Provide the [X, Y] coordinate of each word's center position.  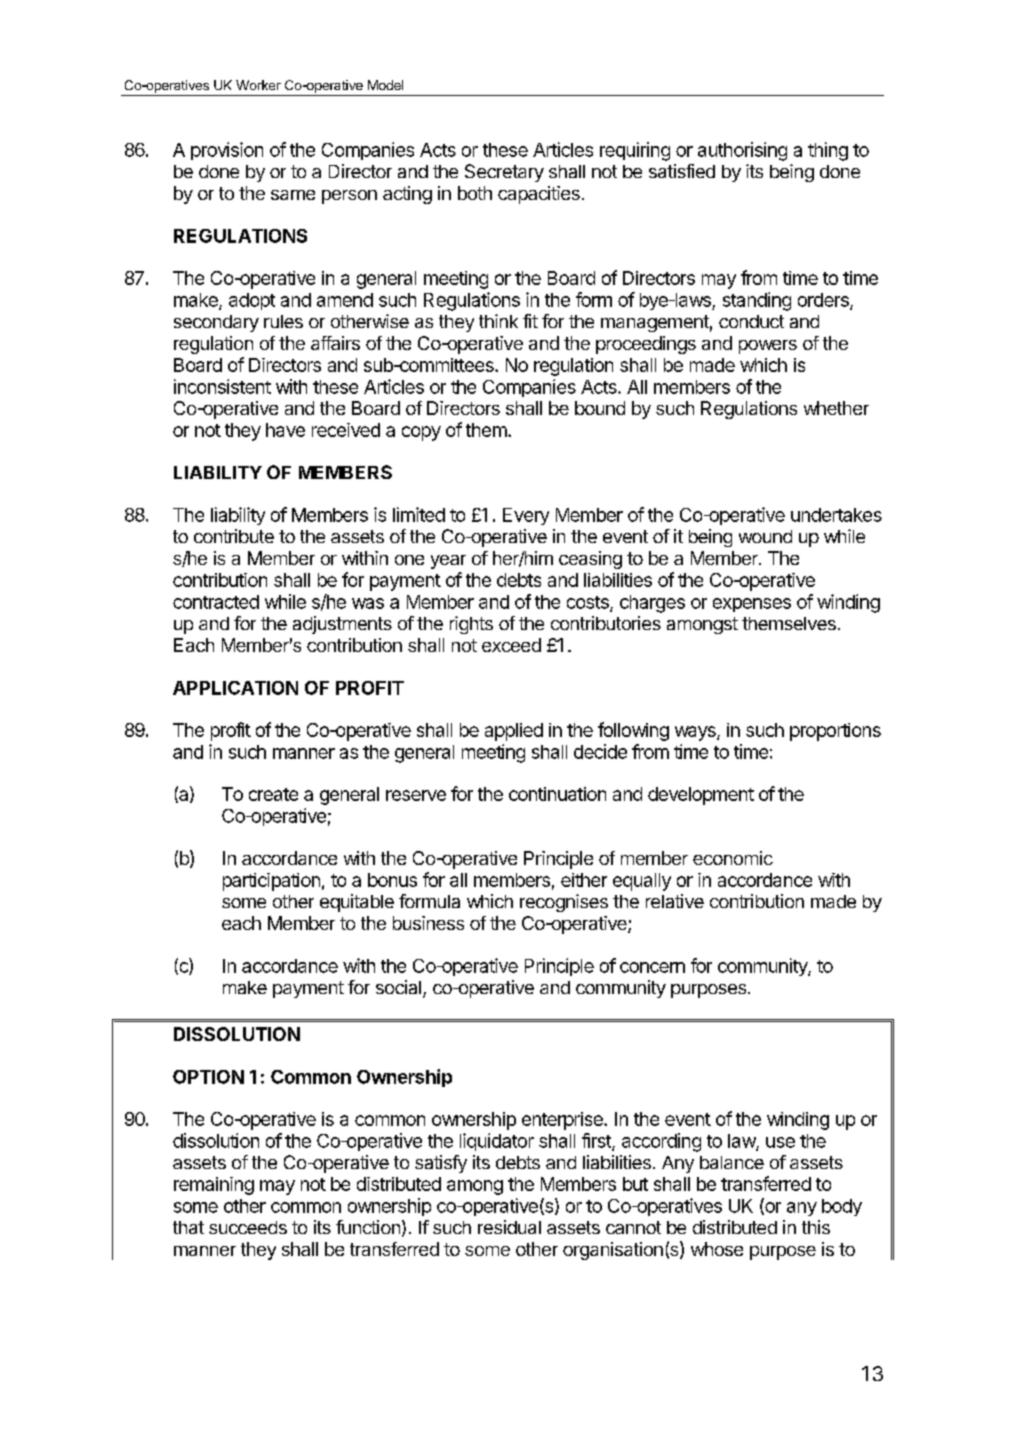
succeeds [248, 1227]
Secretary [504, 173]
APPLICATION [235, 688]
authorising [742, 151]
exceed [511, 645]
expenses [752, 605]
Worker [258, 85]
